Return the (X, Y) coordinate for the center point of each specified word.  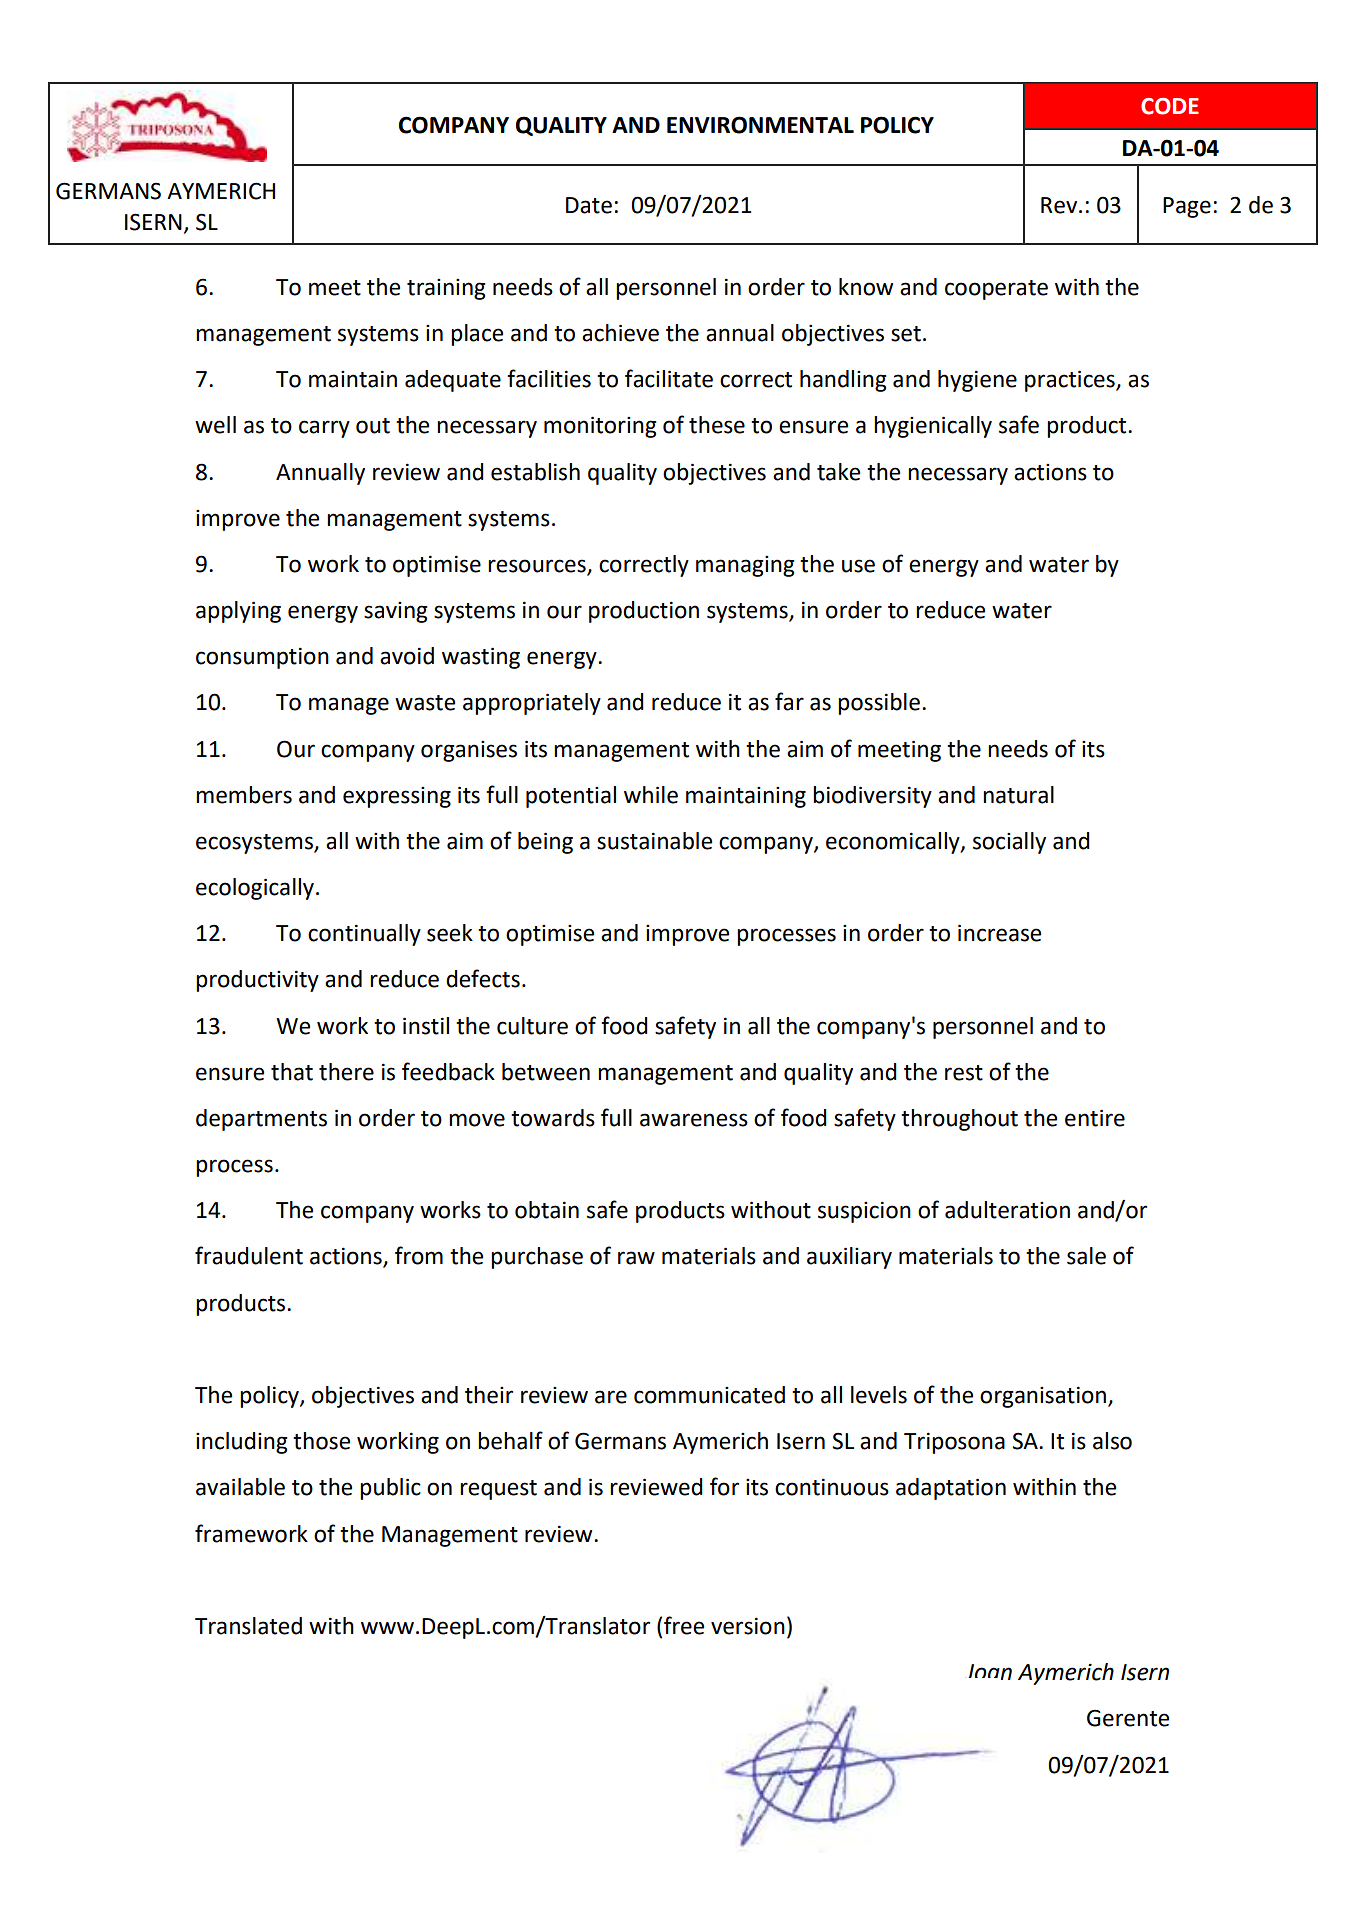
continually (364, 935)
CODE (1170, 106)
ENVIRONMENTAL (760, 125)
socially (1009, 843)
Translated (248, 1626)
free (684, 1625)
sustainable (654, 841)
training (446, 289)
